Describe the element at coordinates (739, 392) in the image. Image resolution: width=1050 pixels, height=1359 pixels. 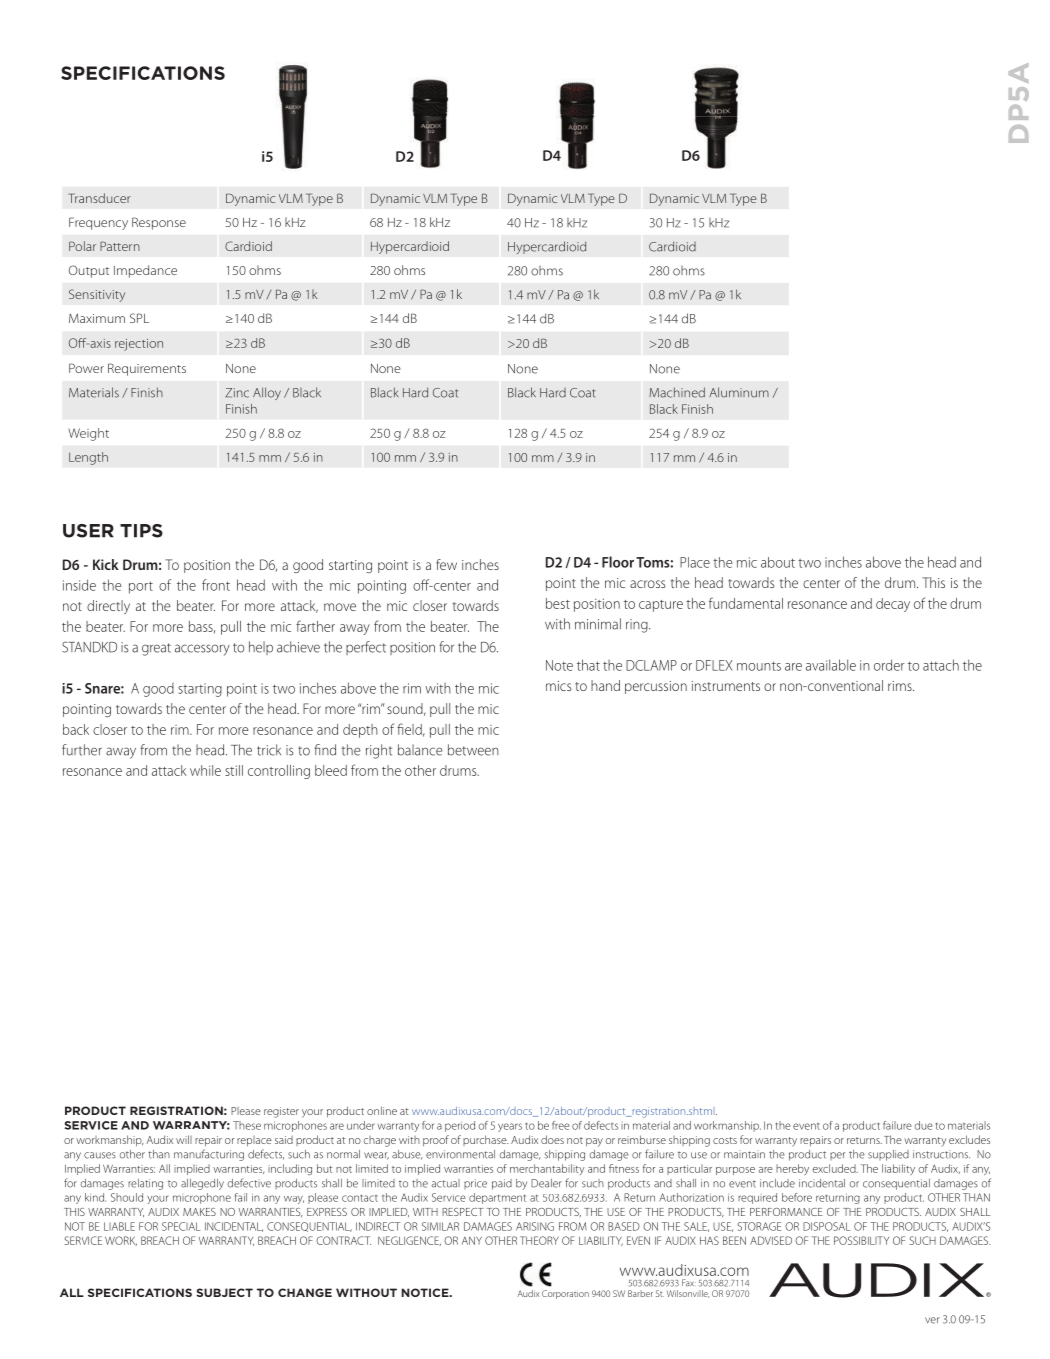
I see `Aluminum` at that location.
